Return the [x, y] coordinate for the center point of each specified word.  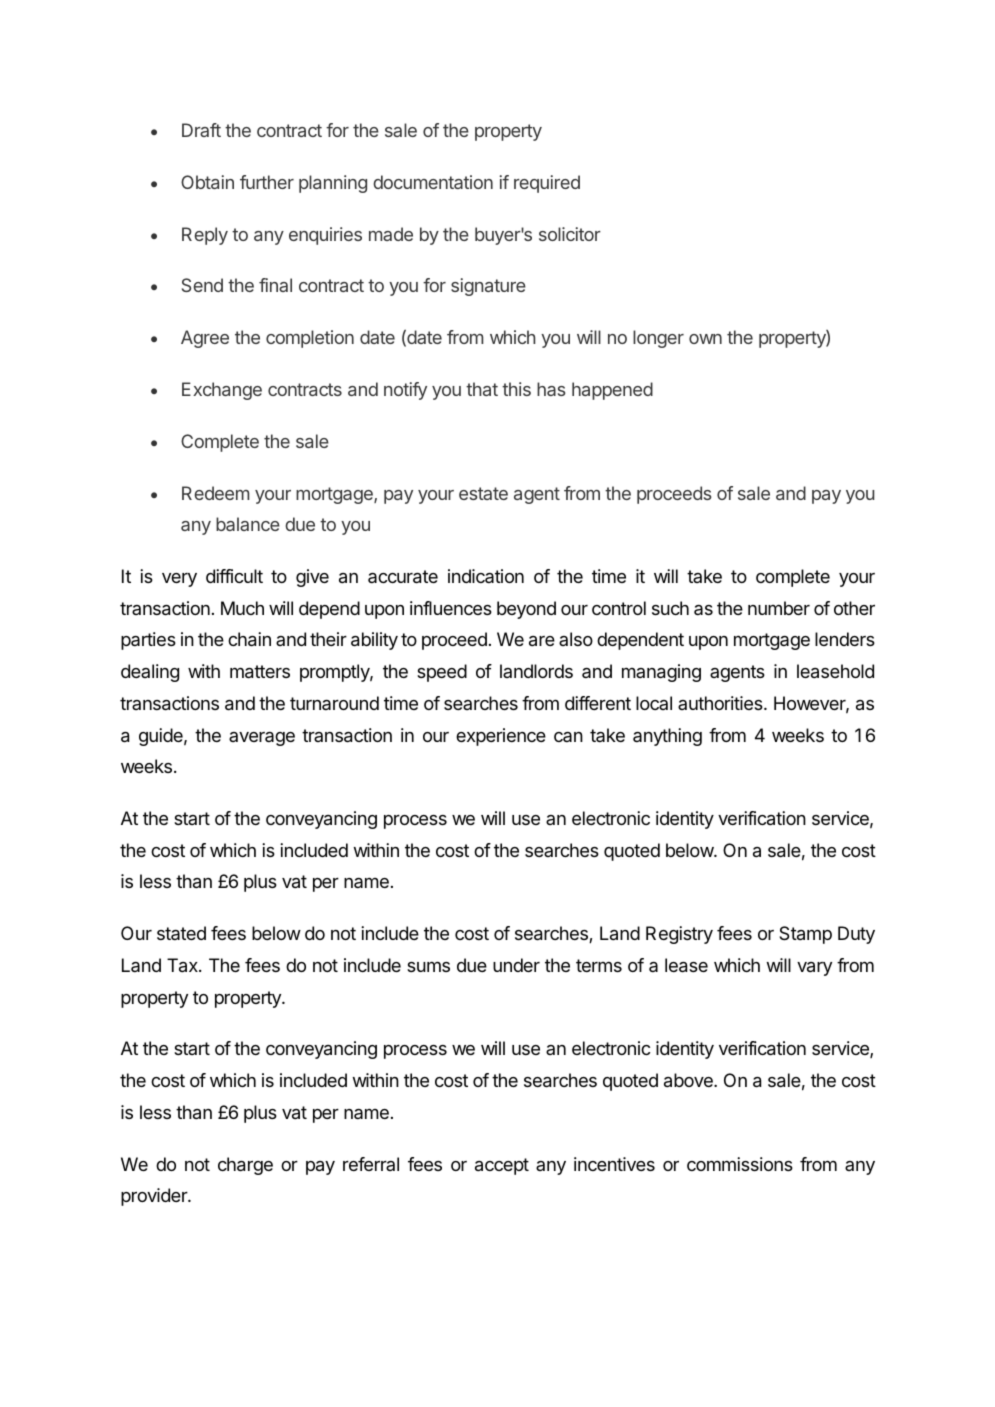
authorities [721, 703]
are [542, 641]
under [516, 965]
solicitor [570, 234]
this [516, 389]
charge [245, 1166]
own [705, 339]
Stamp [805, 935]
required [547, 184]
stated [181, 933]
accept [502, 1166]
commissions [740, 1164]
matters [260, 672]
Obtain [207, 182]
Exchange [222, 391]
